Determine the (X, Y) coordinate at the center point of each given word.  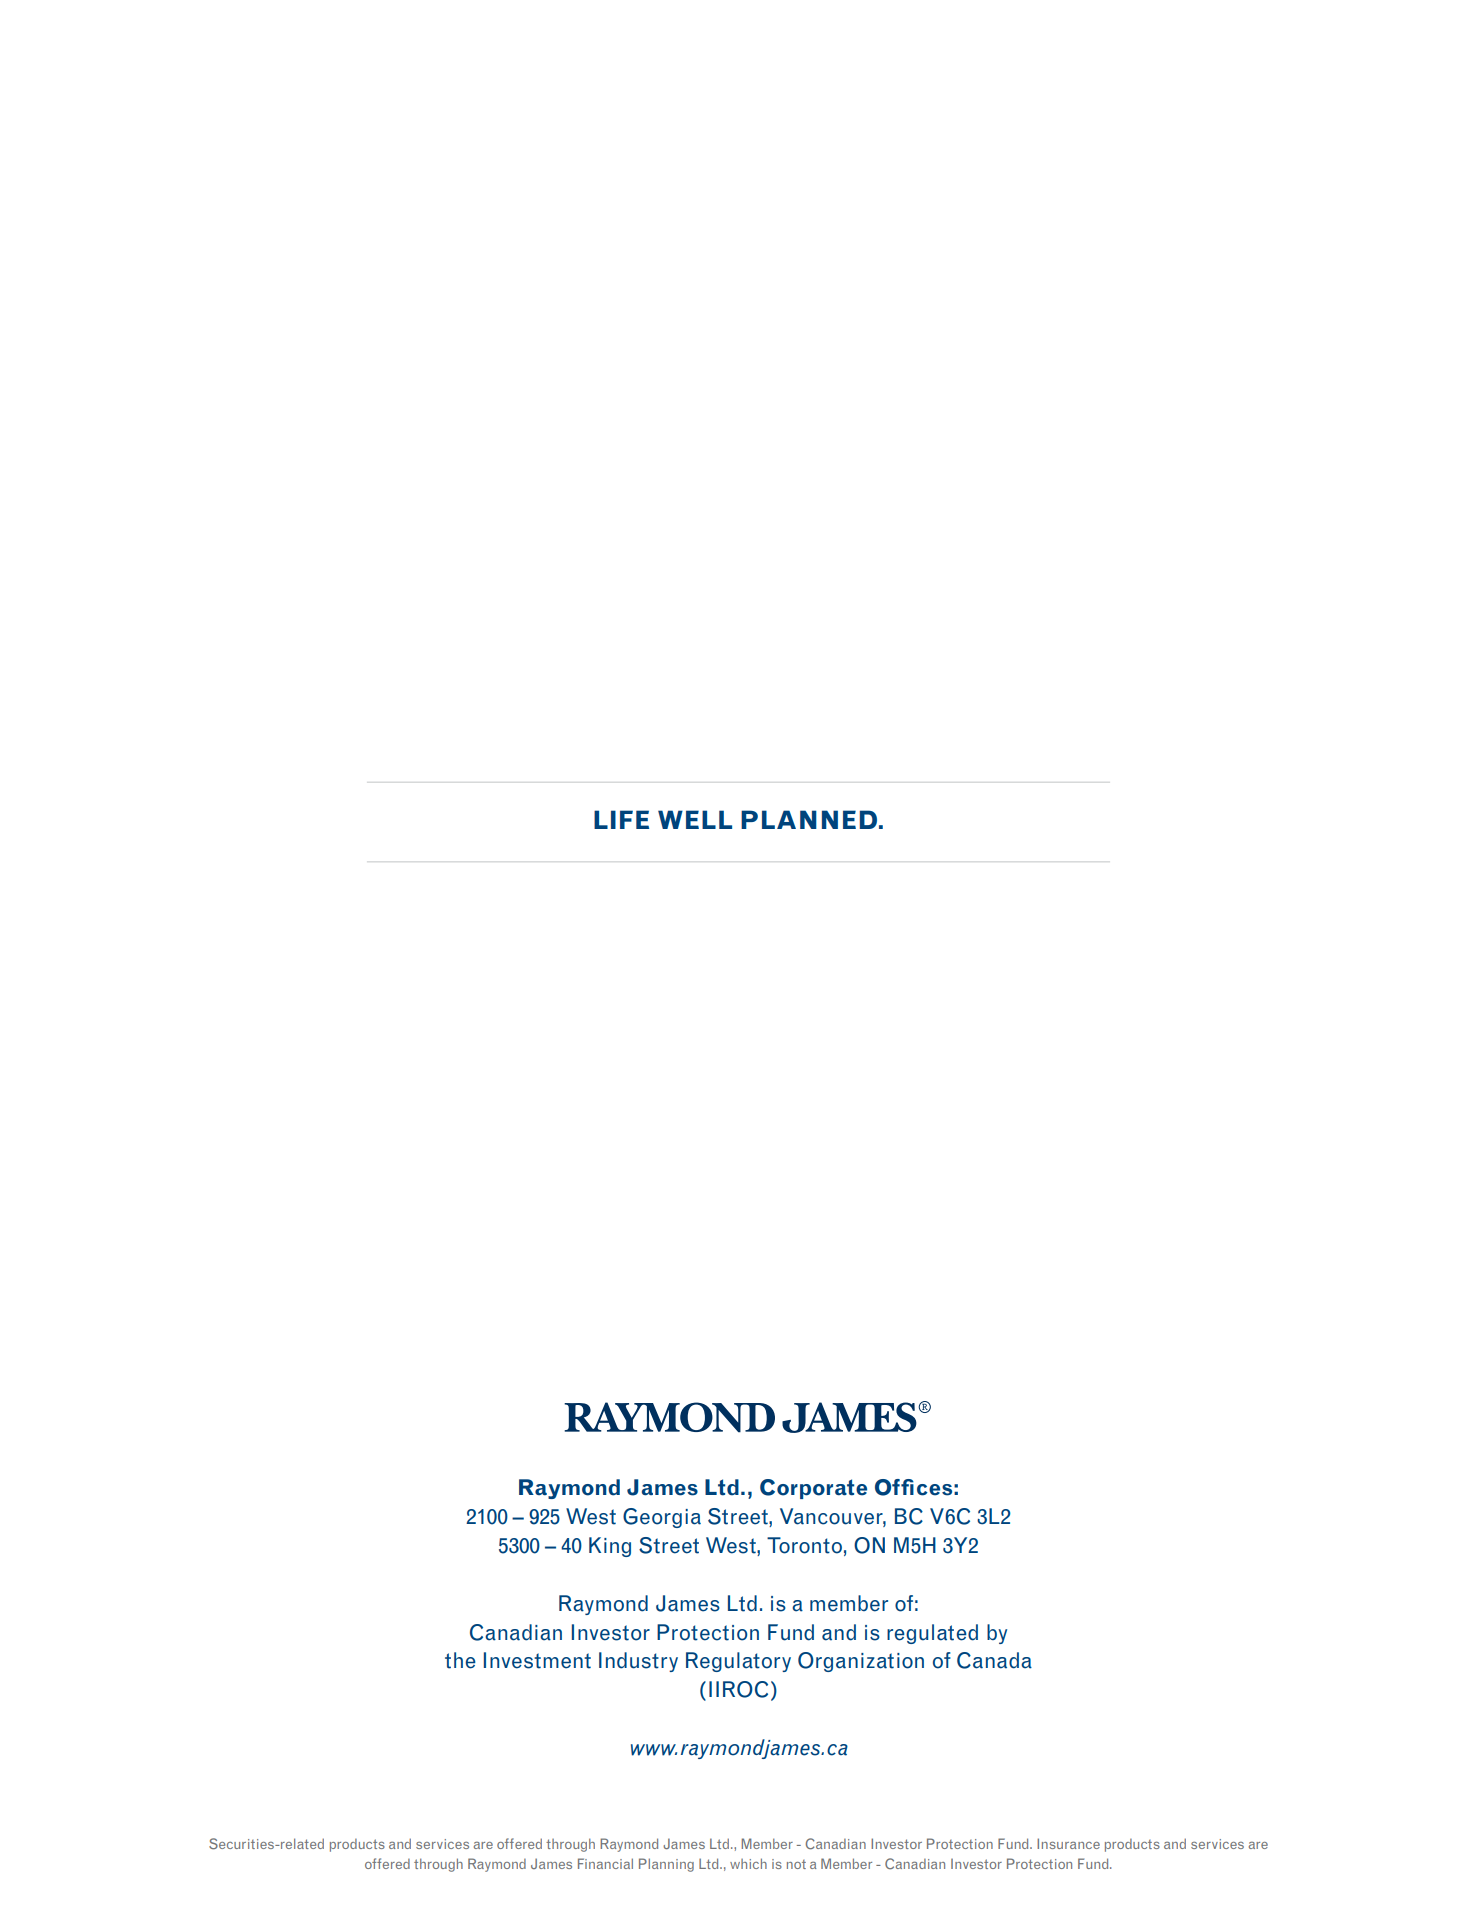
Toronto (804, 1545)
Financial (605, 1863)
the (460, 1660)
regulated (932, 1634)
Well (695, 819)
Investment (537, 1660)
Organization (861, 1662)
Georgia (662, 1518)
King (610, 1547)
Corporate (813, 1489)
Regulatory (738, 1662)
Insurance (1068, 1843)
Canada (994, 1660)
